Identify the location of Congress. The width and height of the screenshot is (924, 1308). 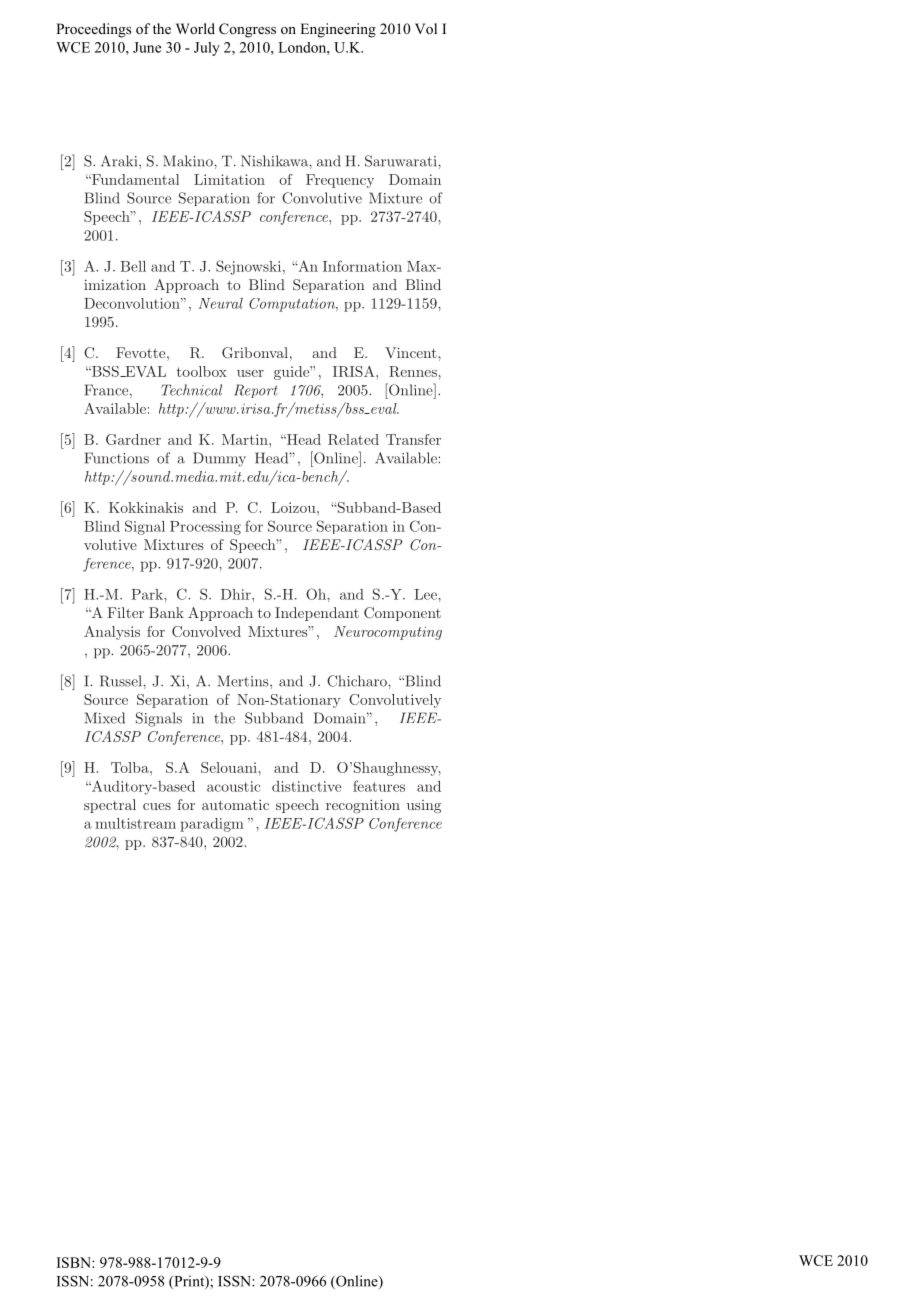
(247, 30).
